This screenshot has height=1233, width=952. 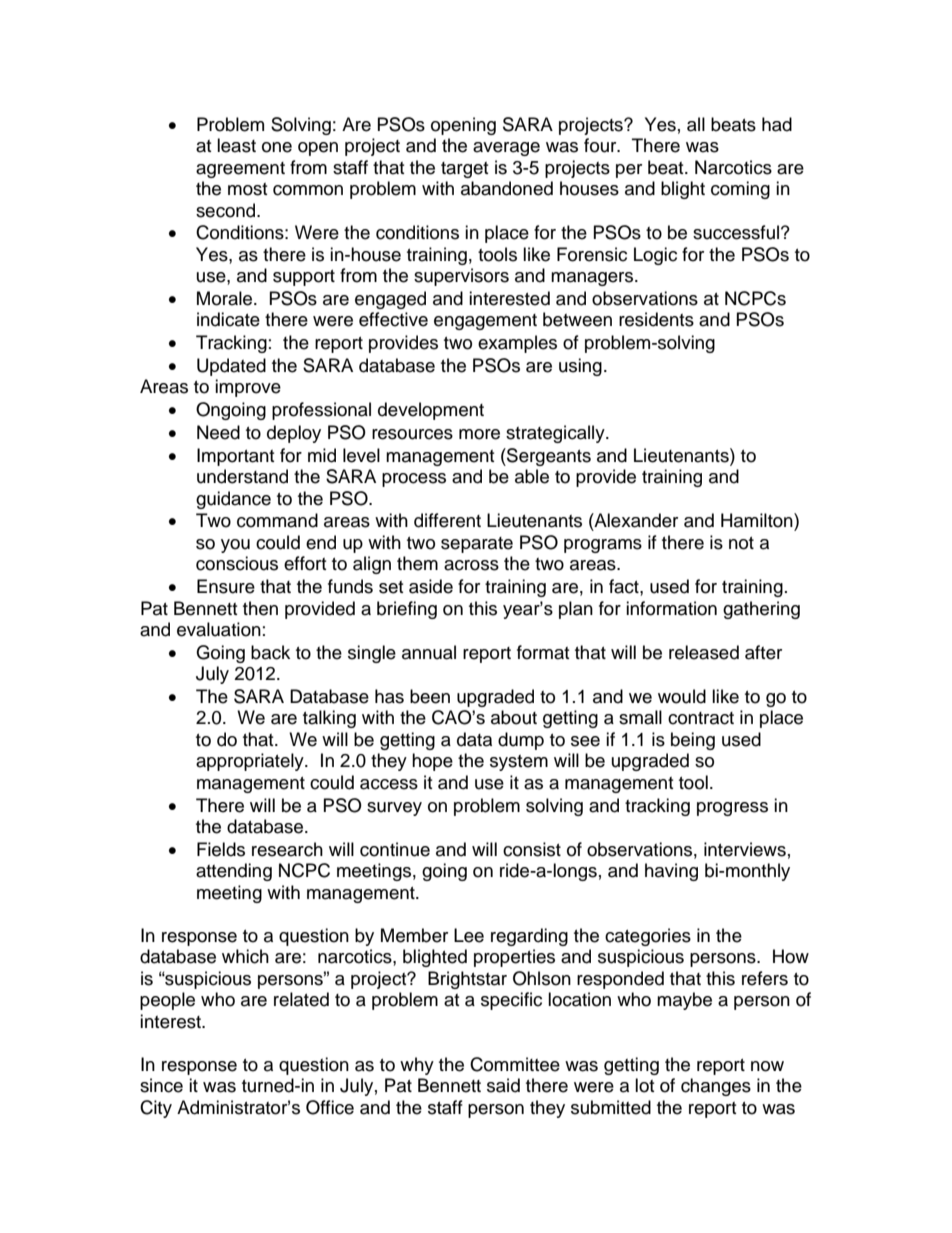 I want to click on interviews, so click(x=745, y=849).
